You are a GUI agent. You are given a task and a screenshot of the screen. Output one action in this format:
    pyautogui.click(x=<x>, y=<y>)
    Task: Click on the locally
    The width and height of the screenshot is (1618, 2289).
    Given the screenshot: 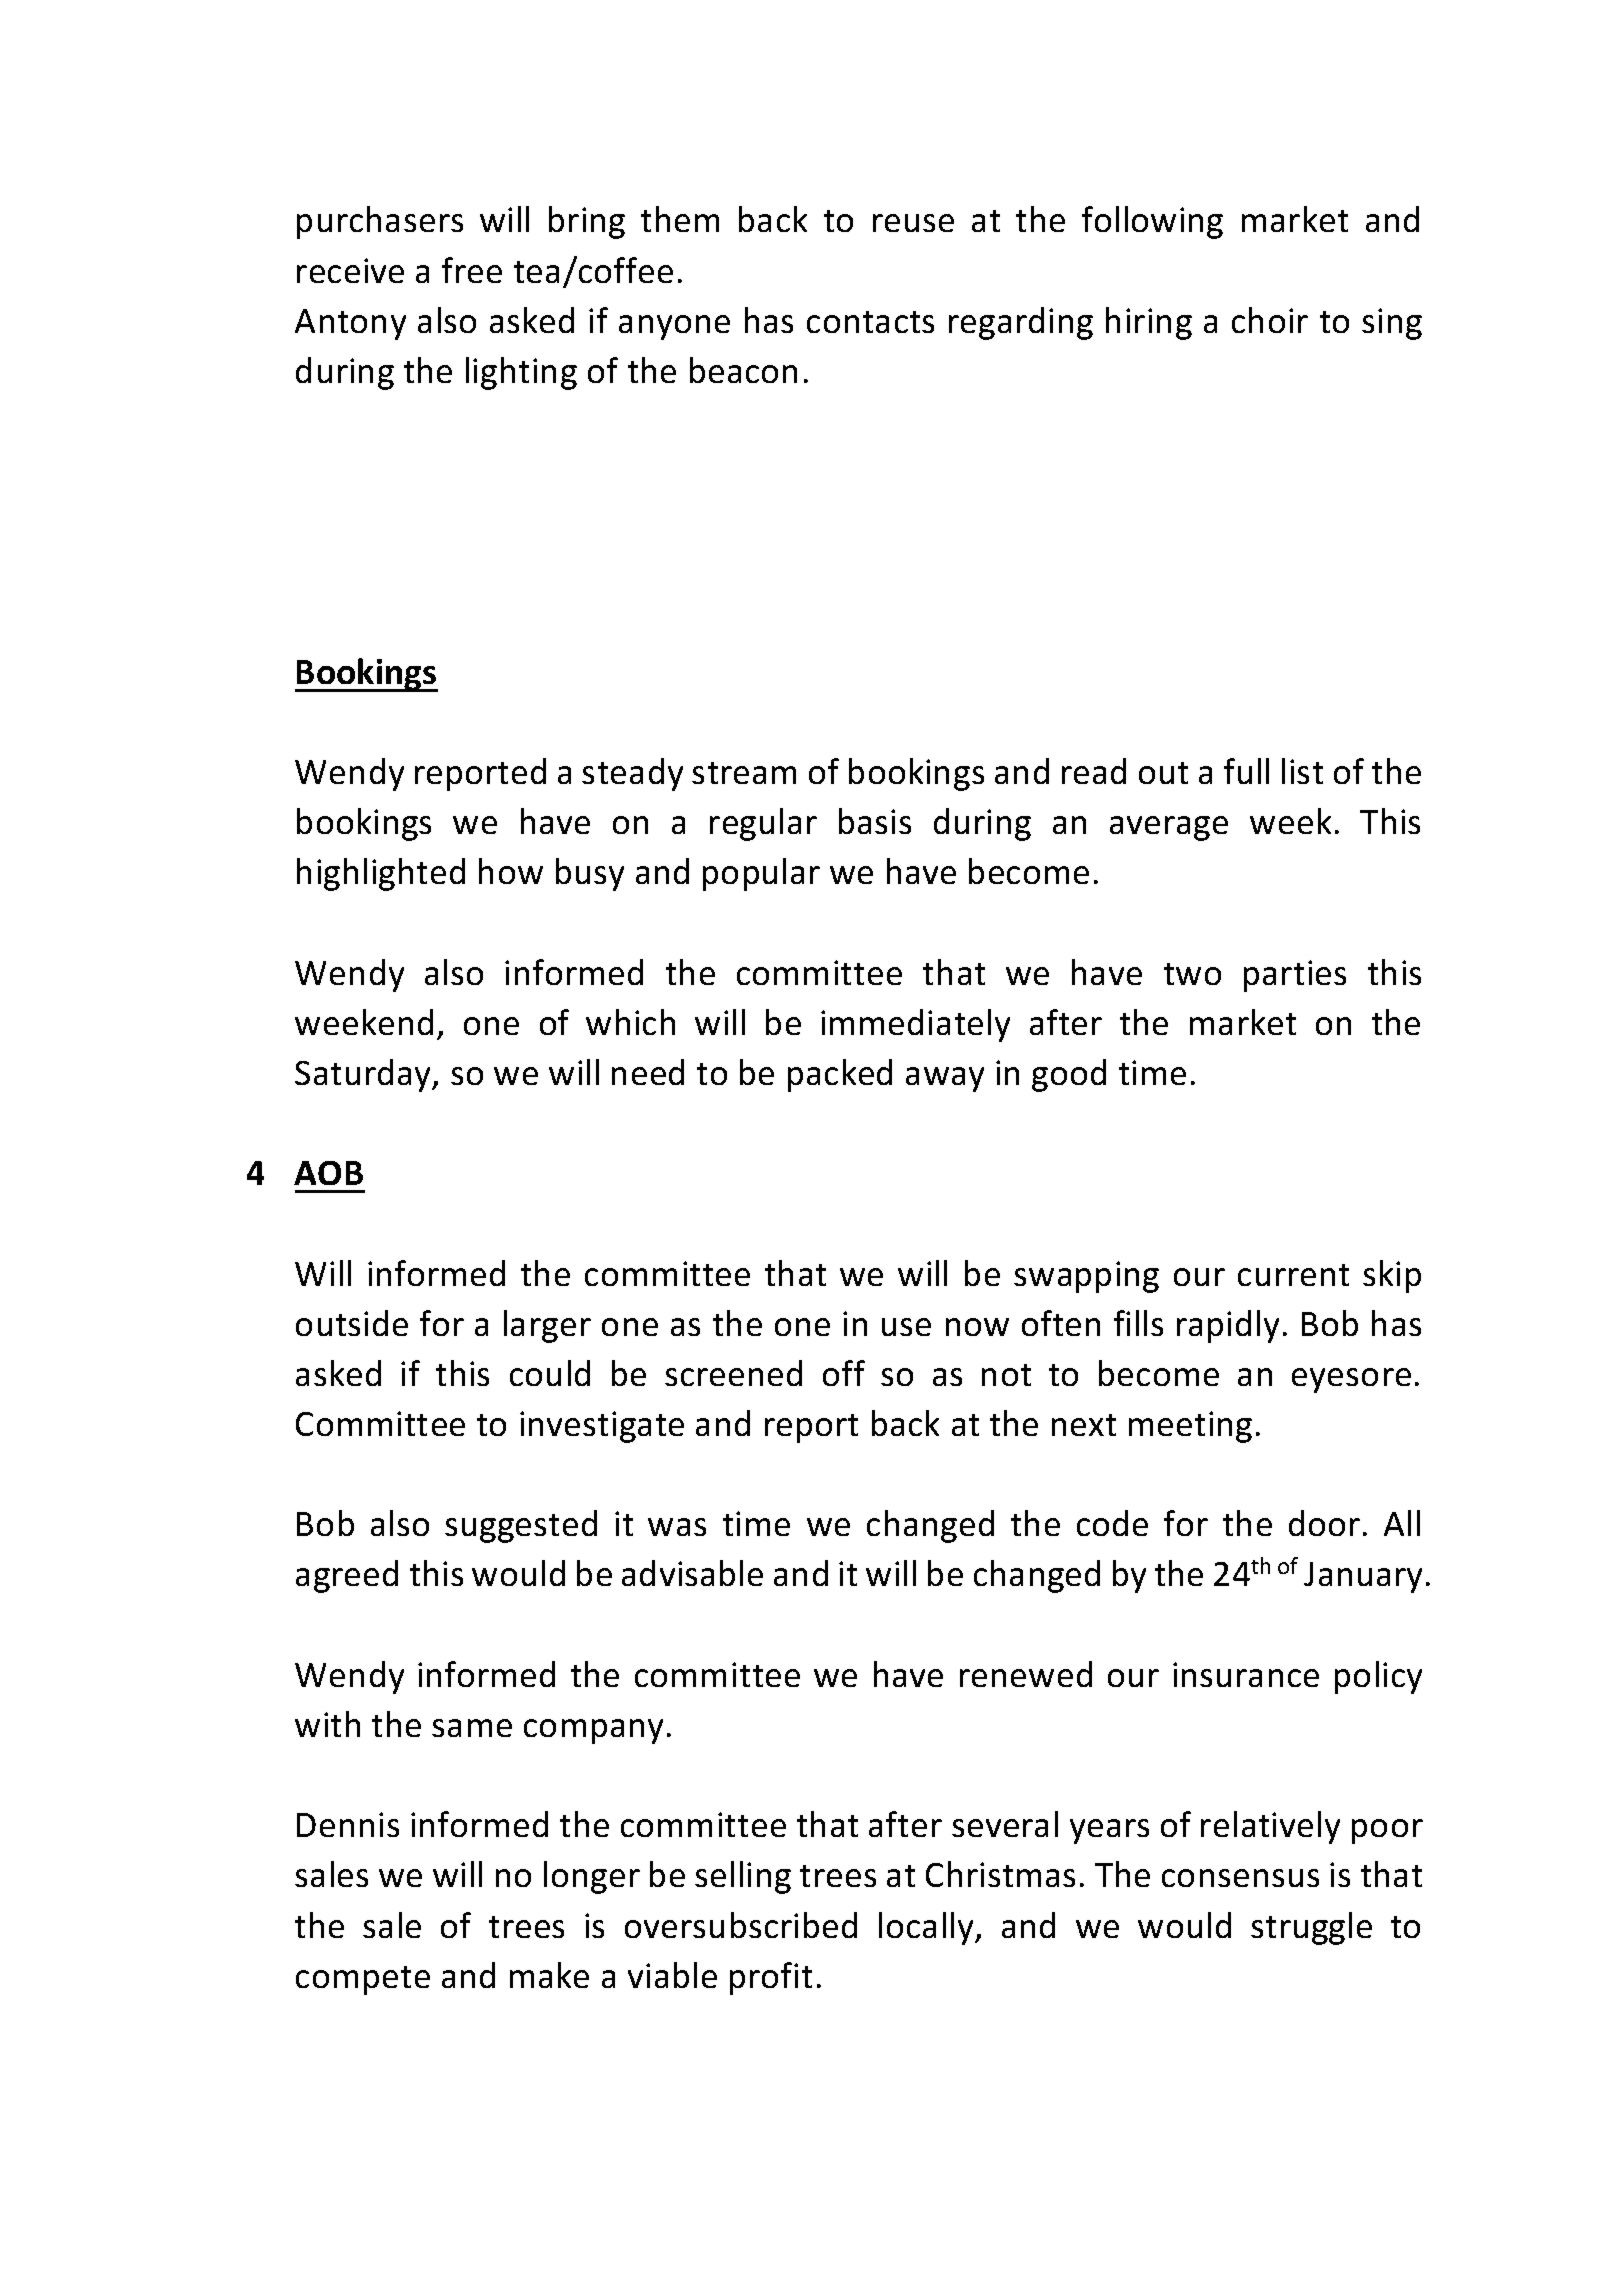 What is the action you would take?
    pyautogui.click(x=927, y=1928)
